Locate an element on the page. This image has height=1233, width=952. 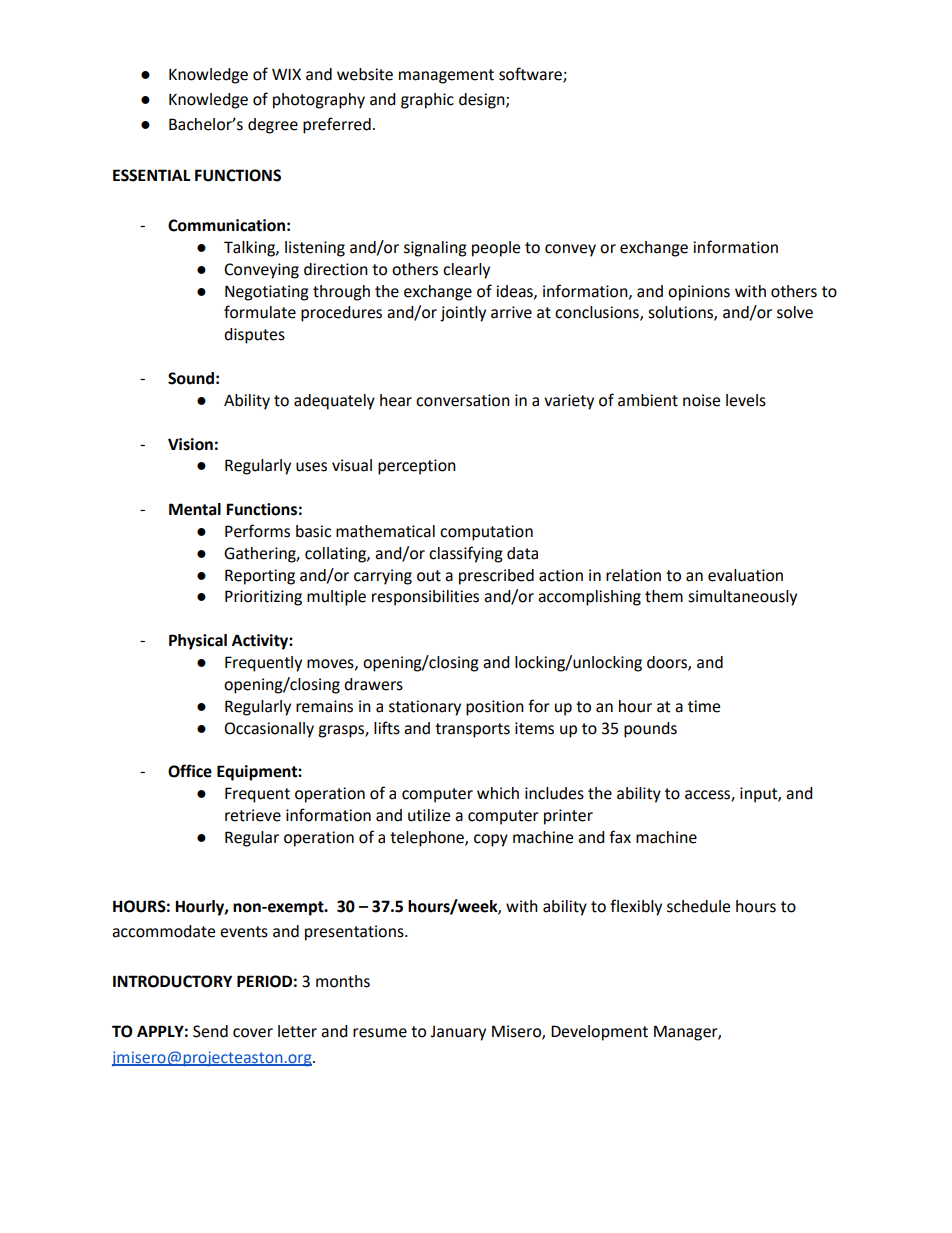
Development is located at coordinates (599, 1033).
